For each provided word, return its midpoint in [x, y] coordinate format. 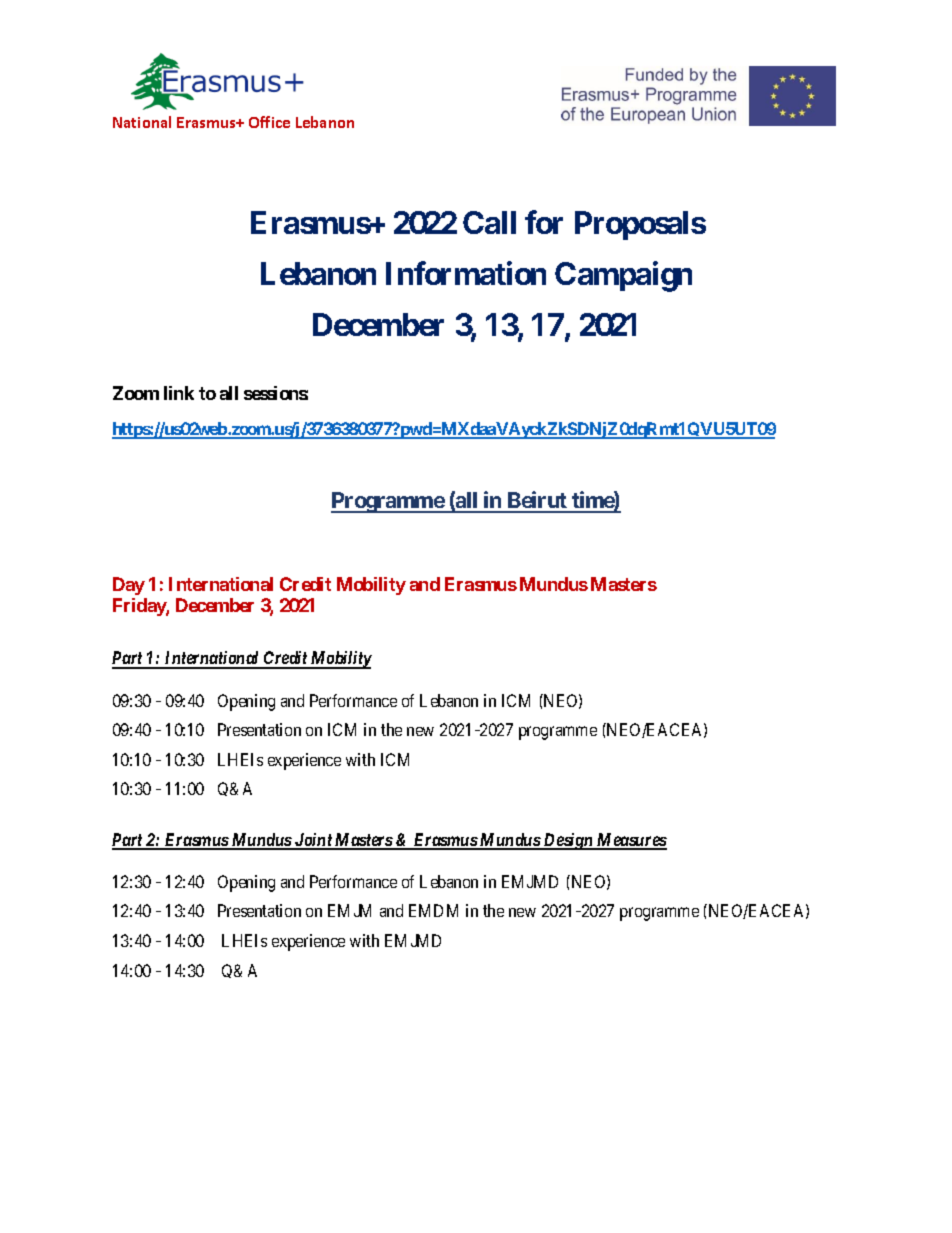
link [179, 393]
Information [466, 273]
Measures [631, 841]
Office [269, 122]
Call [489, 222]
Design [568, 841]
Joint [313, 841]
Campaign [623, 276]
